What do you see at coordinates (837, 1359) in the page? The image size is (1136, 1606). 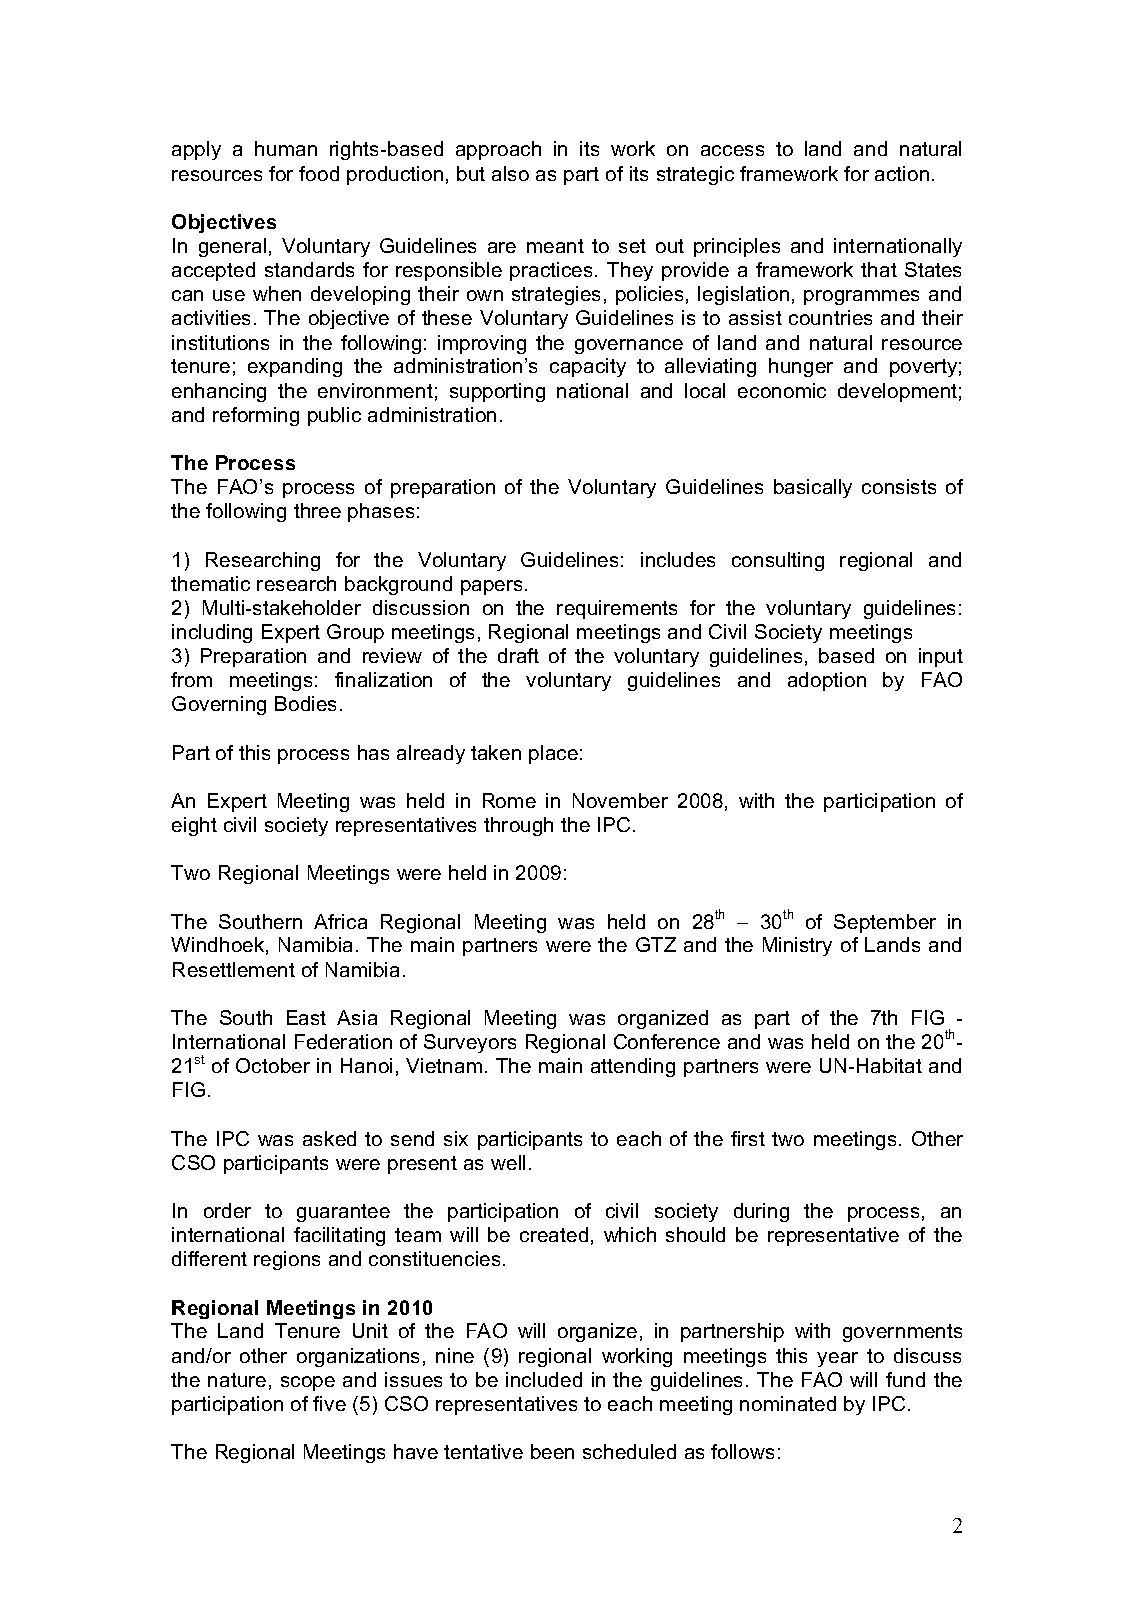 I see `year` at bounding box center [837, 1359].
